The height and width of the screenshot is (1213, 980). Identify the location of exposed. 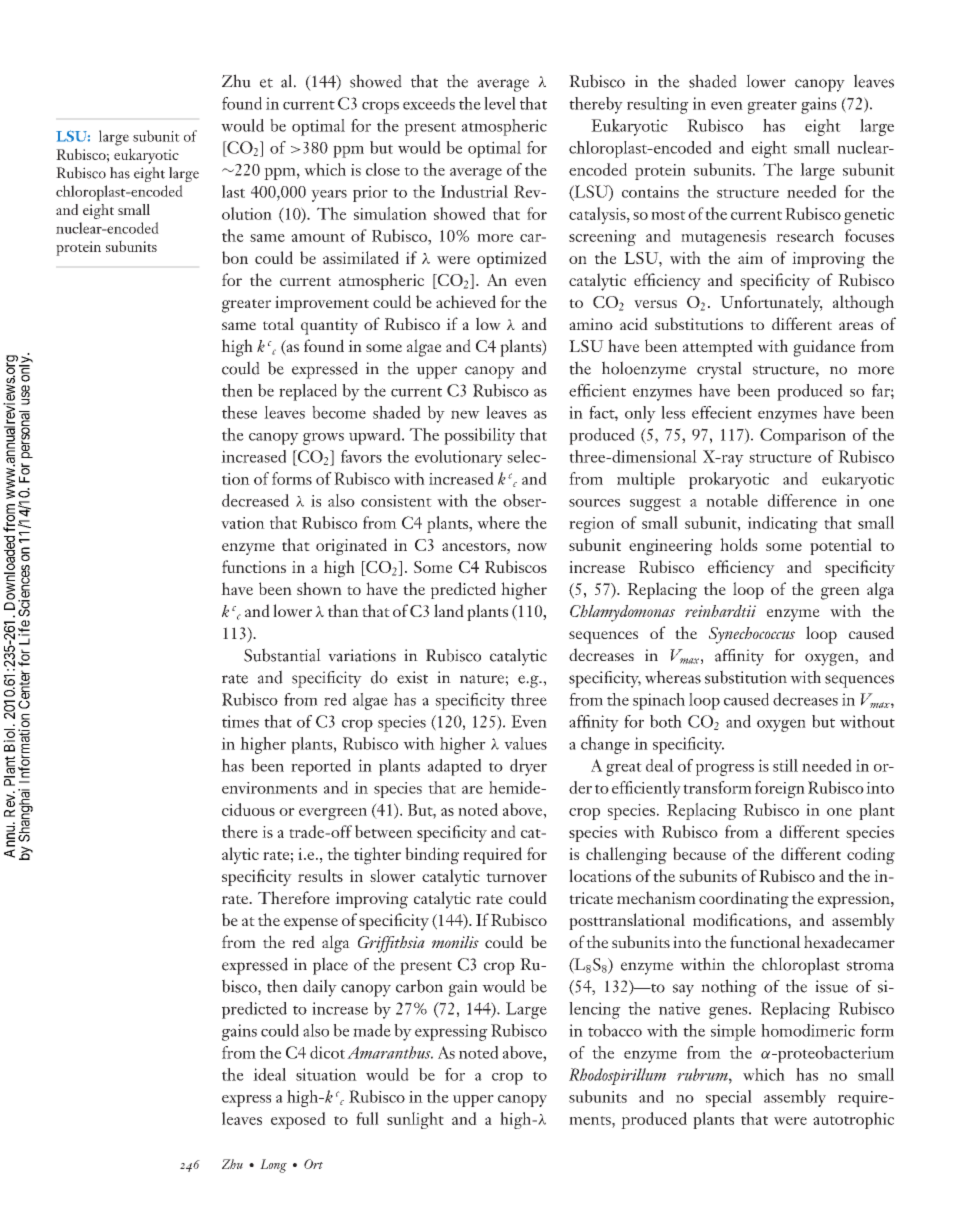
(298, 1120).
